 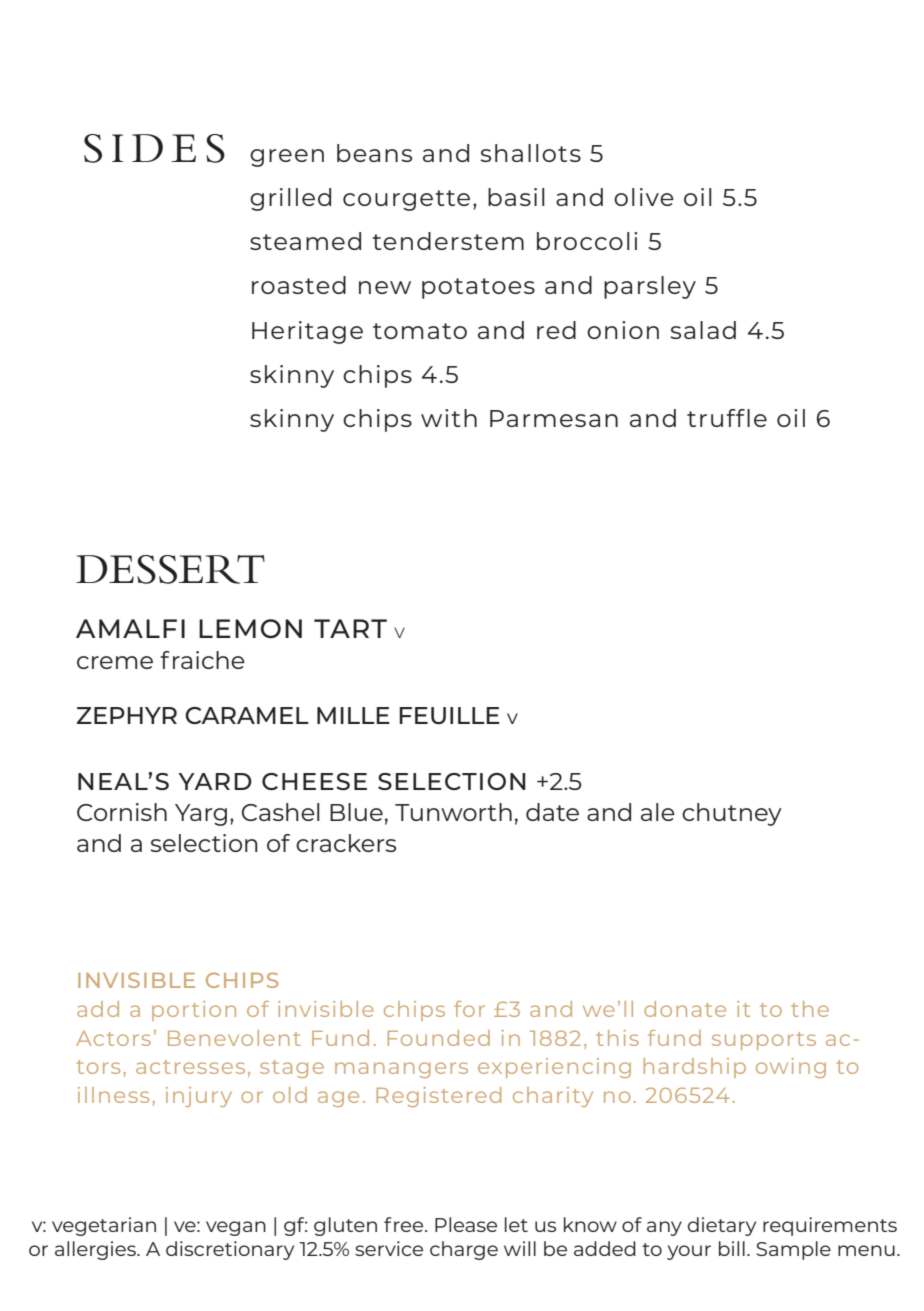 What do you see at coordinates (236, 1228) in the screenshot?
I see `vegan` at bounding box center [236, 1228].
